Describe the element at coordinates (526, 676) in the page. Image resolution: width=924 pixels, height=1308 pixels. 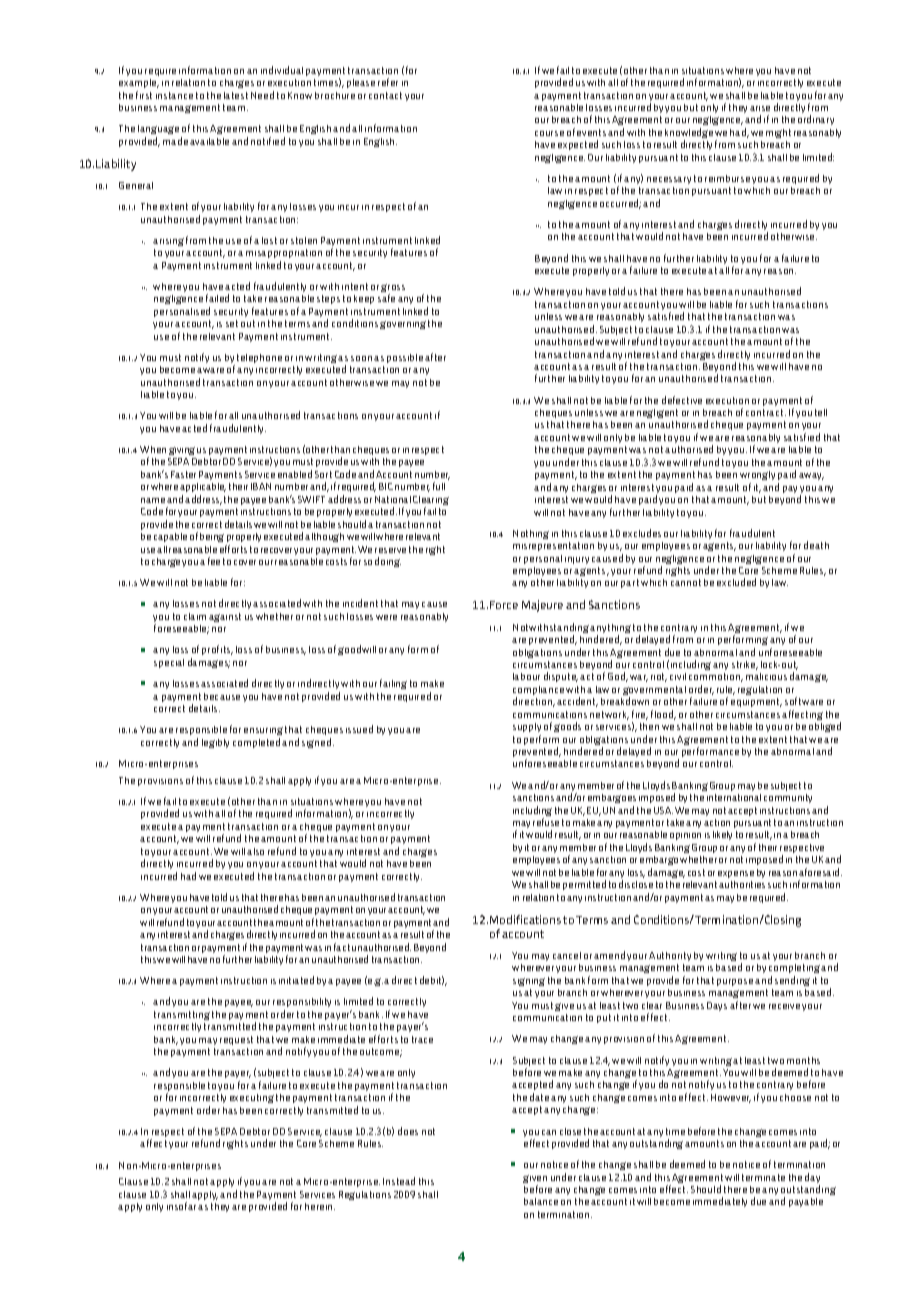
I see `labour` at that location.
